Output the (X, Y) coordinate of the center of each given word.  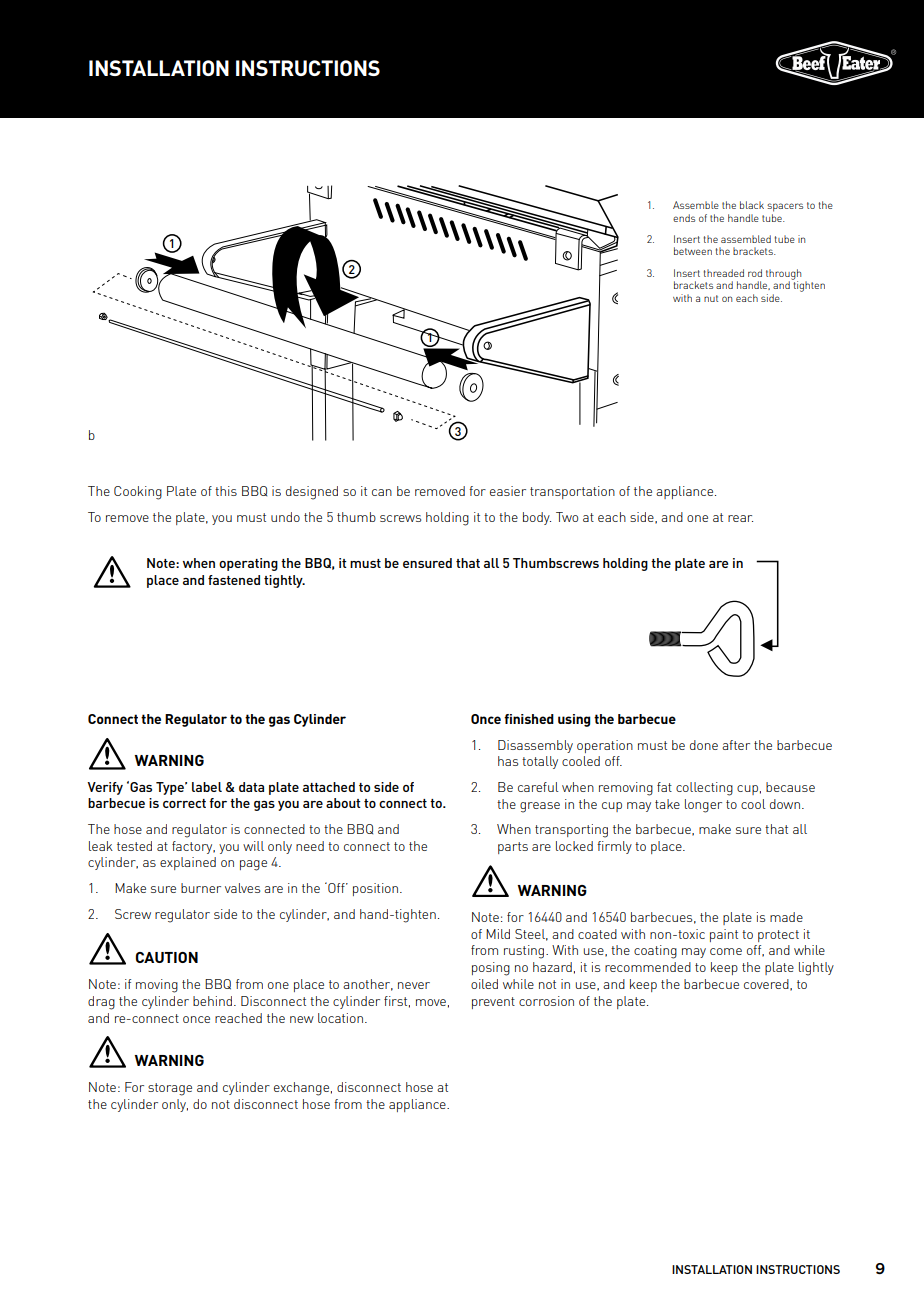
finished (529, 719)
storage (170, 1089)
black (752, 205)
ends (684, 218)
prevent (493, 1003)
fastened (234, 580)
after (736, 745)
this (226, 491)
